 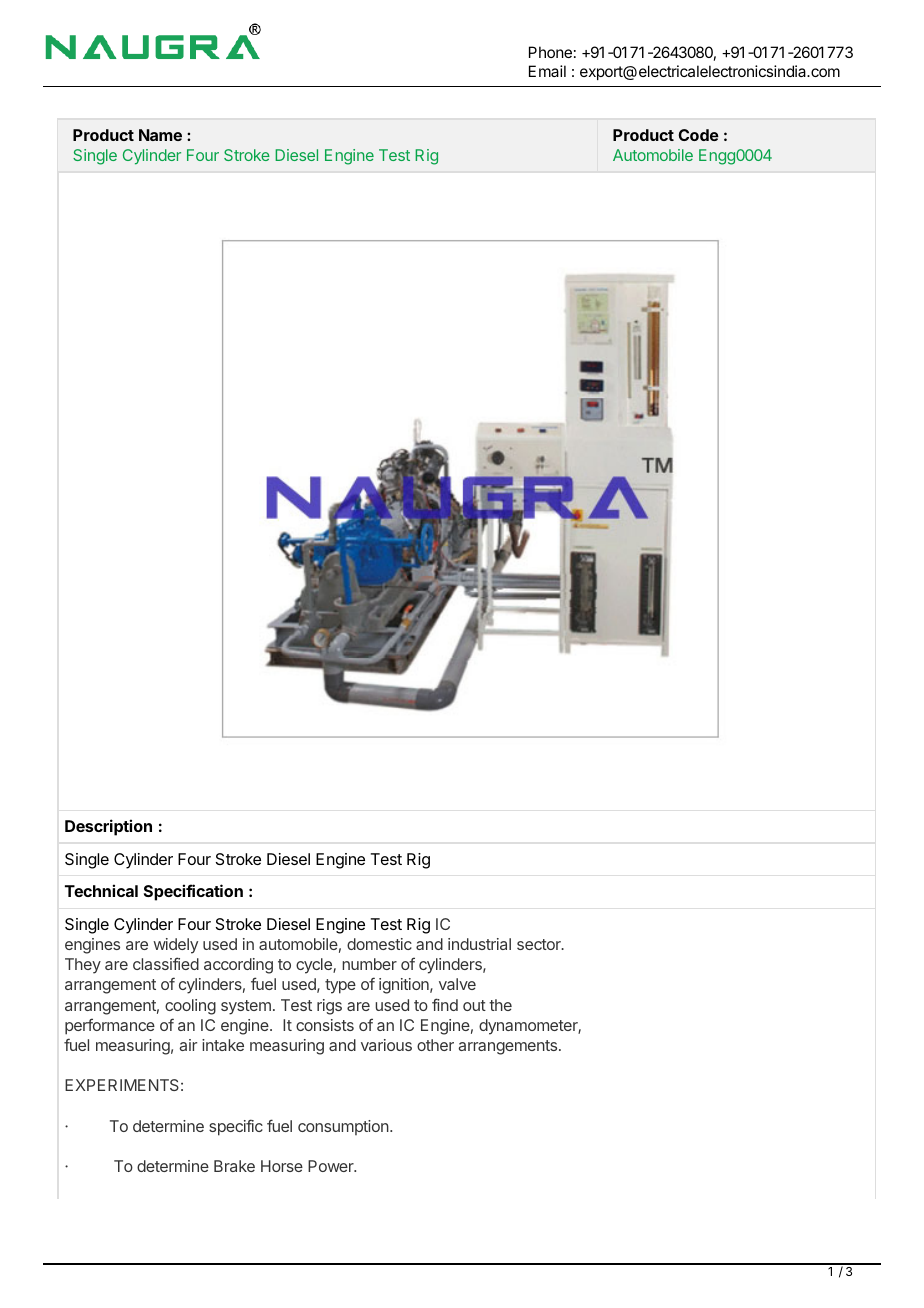 What do you see at coordinates (234, 1166) in the image?
I see `Brake` at bounding box center [234, 1166].
